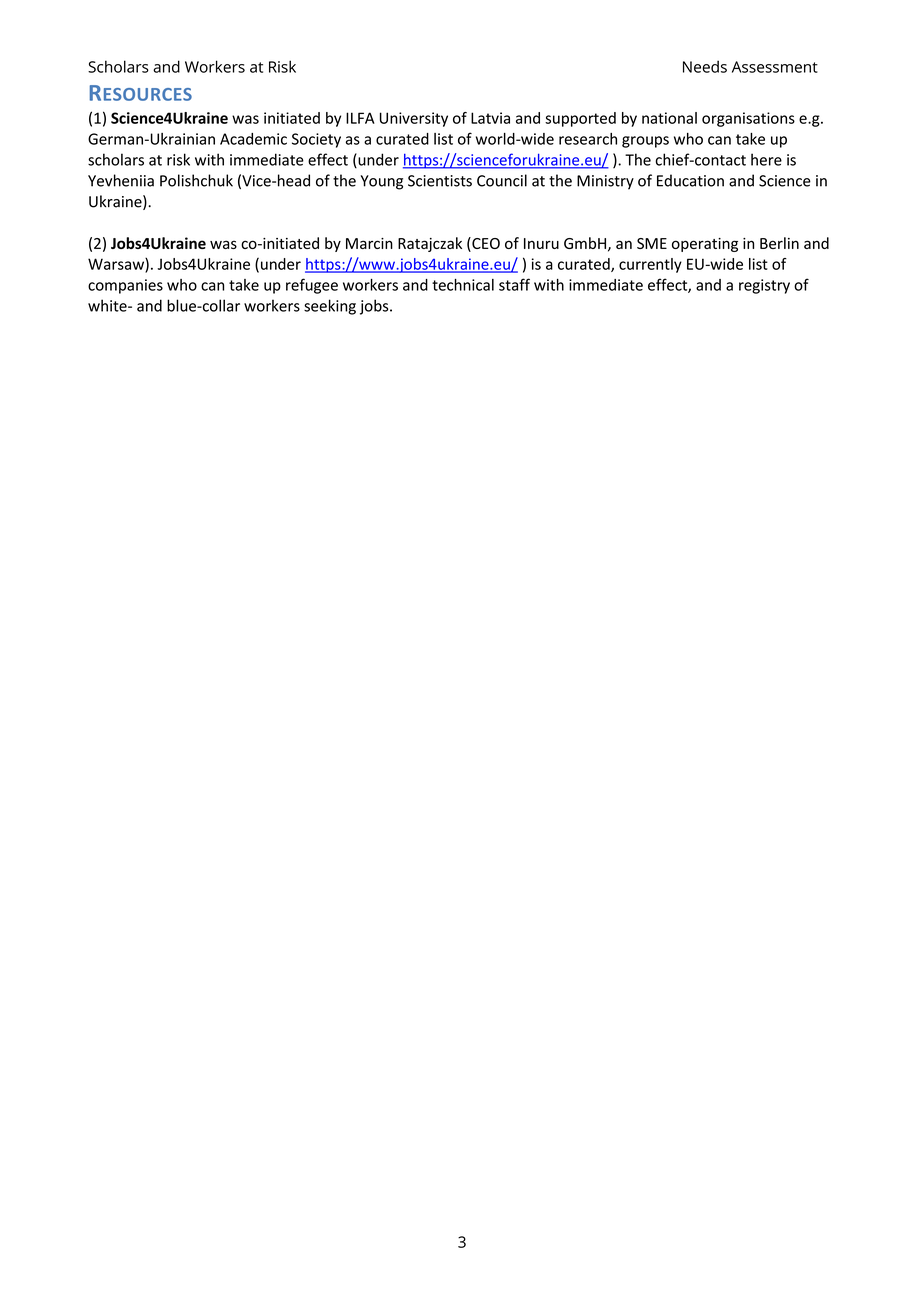 The height and width of the document is (1308, 924). What do you see at coordinates (764, 286) in the document?
I see `registry` at bounding box center [764, 286].
